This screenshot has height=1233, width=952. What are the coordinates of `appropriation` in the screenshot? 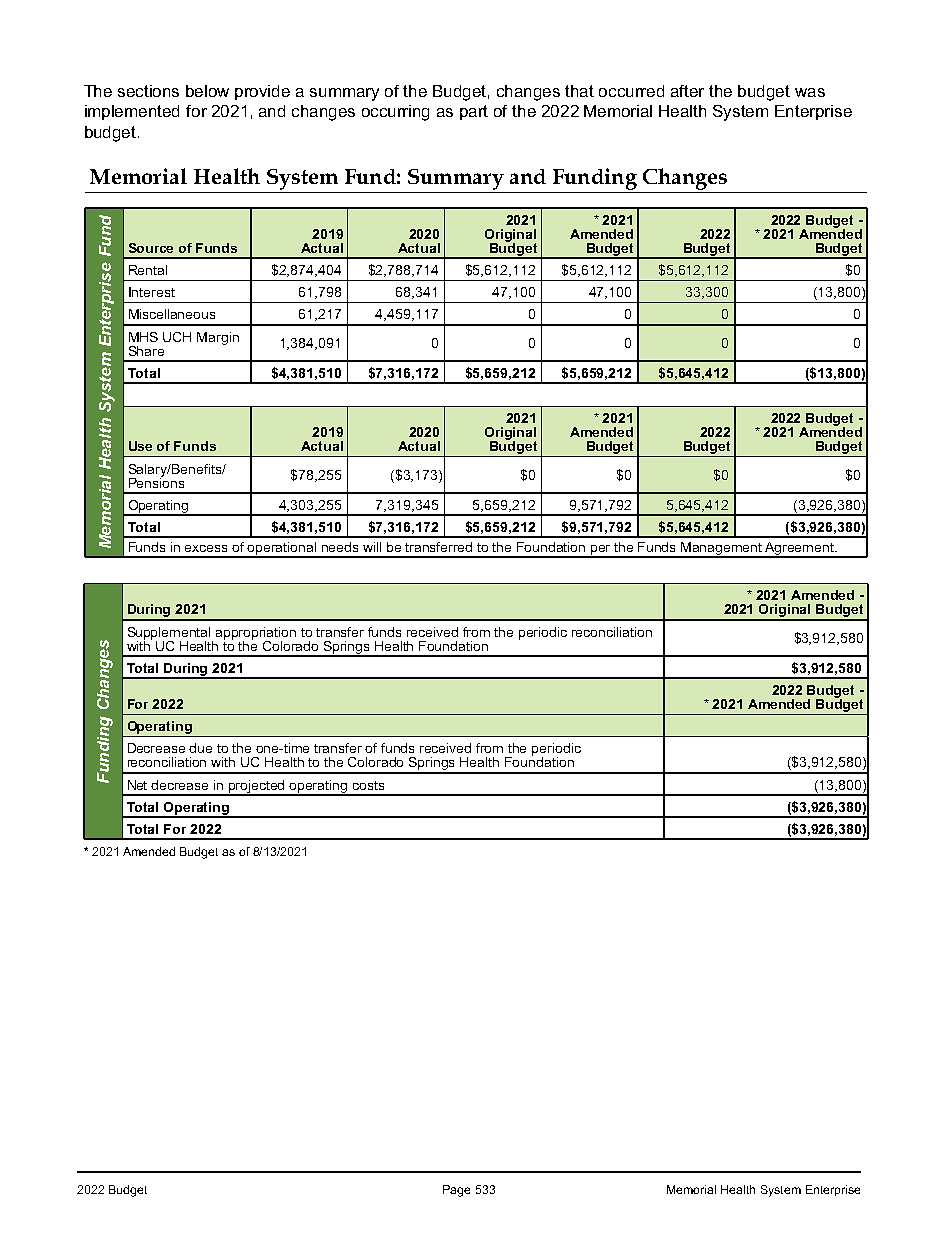 It's located at (256, 634).
